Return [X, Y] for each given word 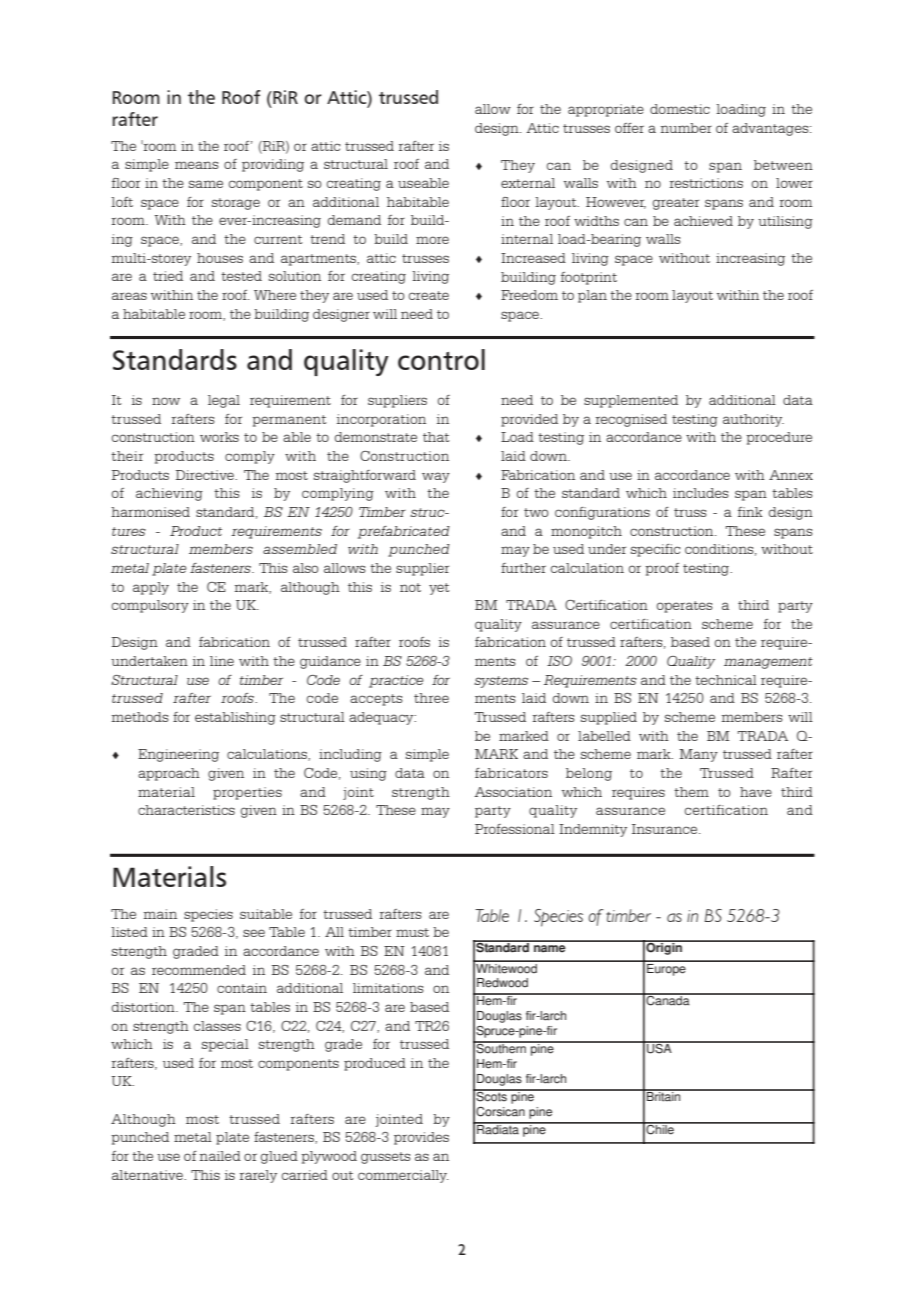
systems [501, 682]
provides [421, 1138]
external [528, 183]
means [197, 165]
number [686, 128]
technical [726, 680]
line [222, 661]
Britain [664, 1096]
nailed [220, 1156]
